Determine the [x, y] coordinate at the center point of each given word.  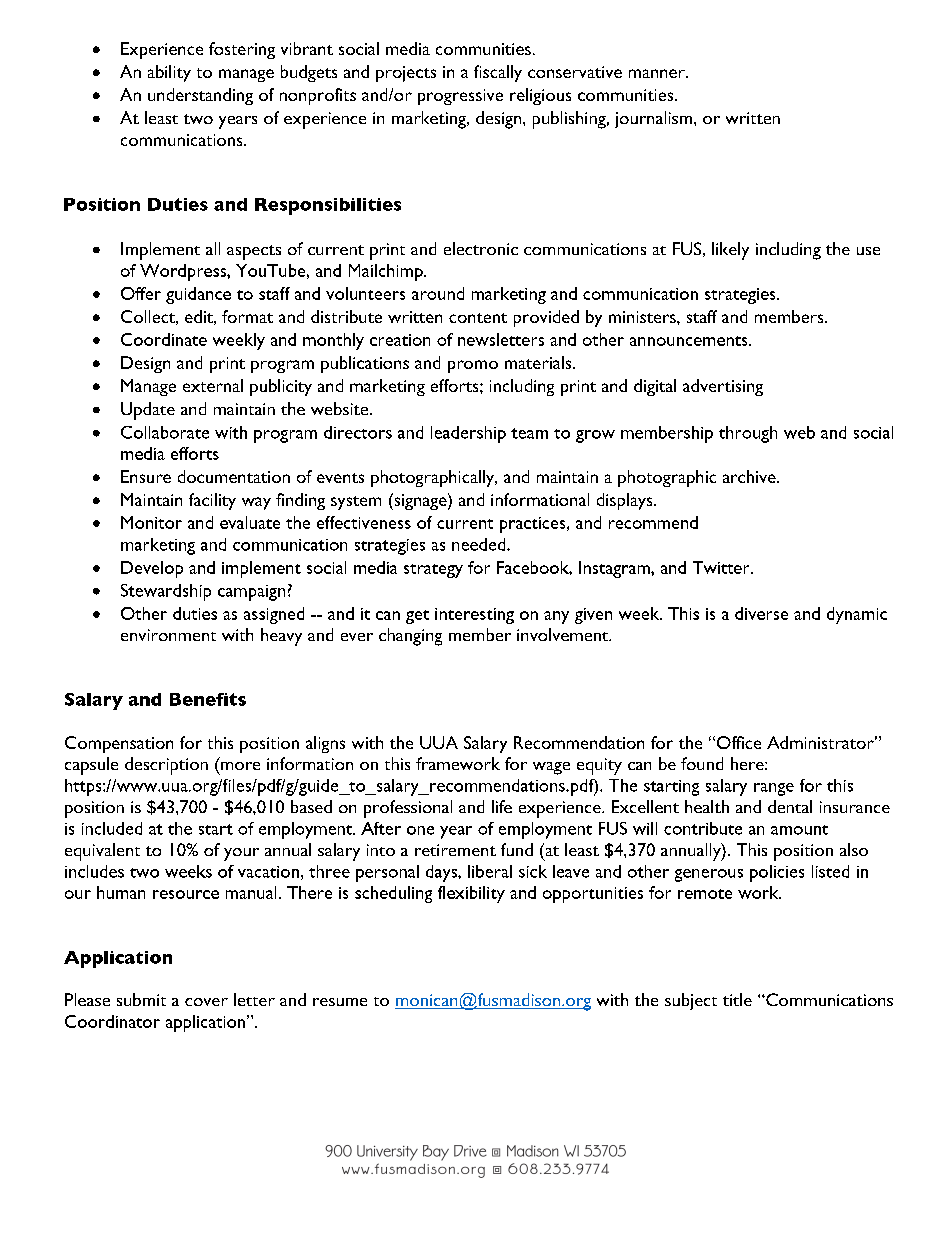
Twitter [722, 567]
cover [206, 1002]
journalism [655, 119]
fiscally [498, 73]
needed [480, 544]
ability [169, 73]
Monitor [151, 522]
